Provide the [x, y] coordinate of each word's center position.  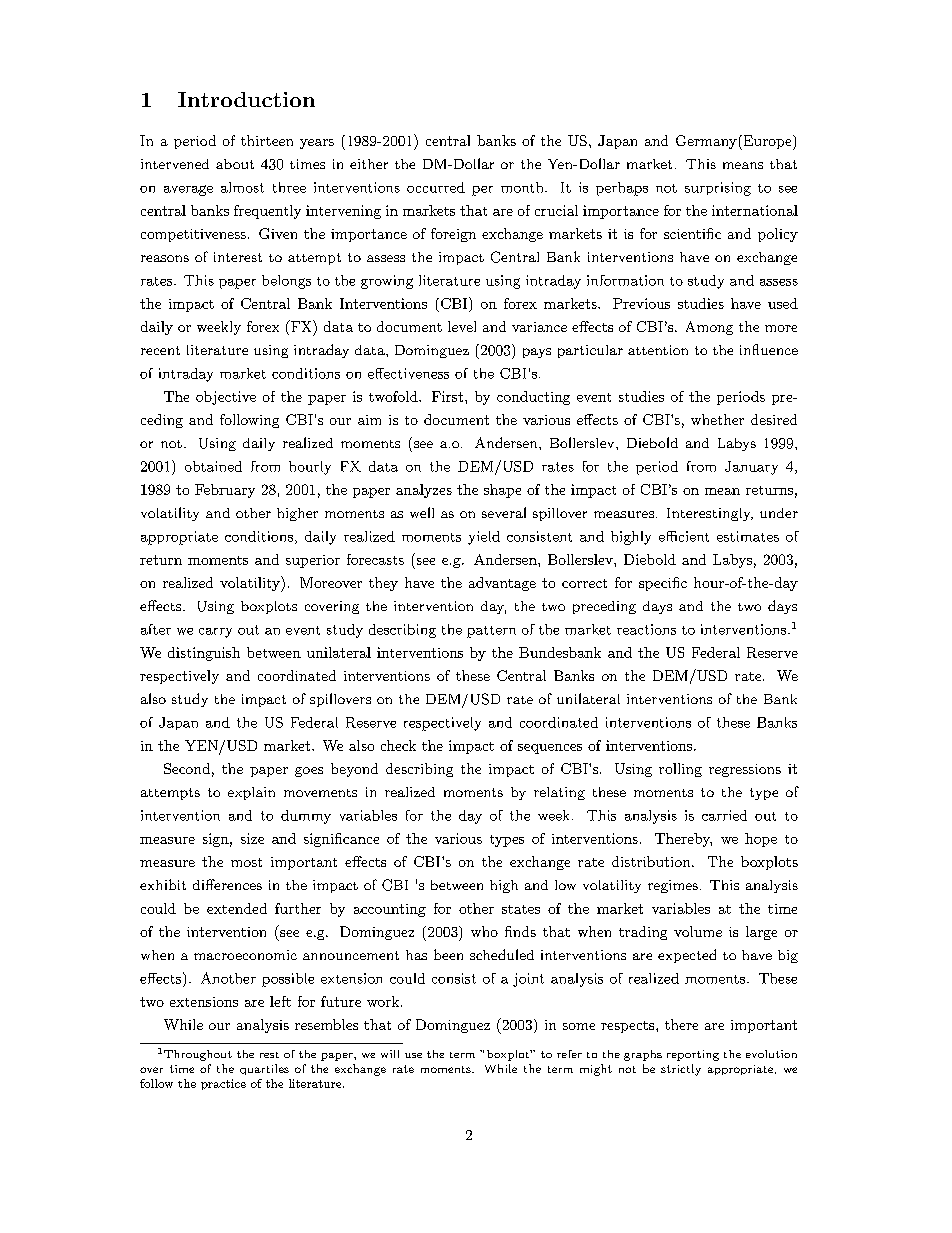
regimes [673, 886]
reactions [646, 629]
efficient [684, 536]
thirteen [267, 140]
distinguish [204, 654]
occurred [436, 187]
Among [709, 328]
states [521, 909]
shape [502, 491]
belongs [286, 282]
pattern [491, 632]
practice [223, 1084]
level [462, 326]
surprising [718, 189]
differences [227, 884]
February [225, 491]
